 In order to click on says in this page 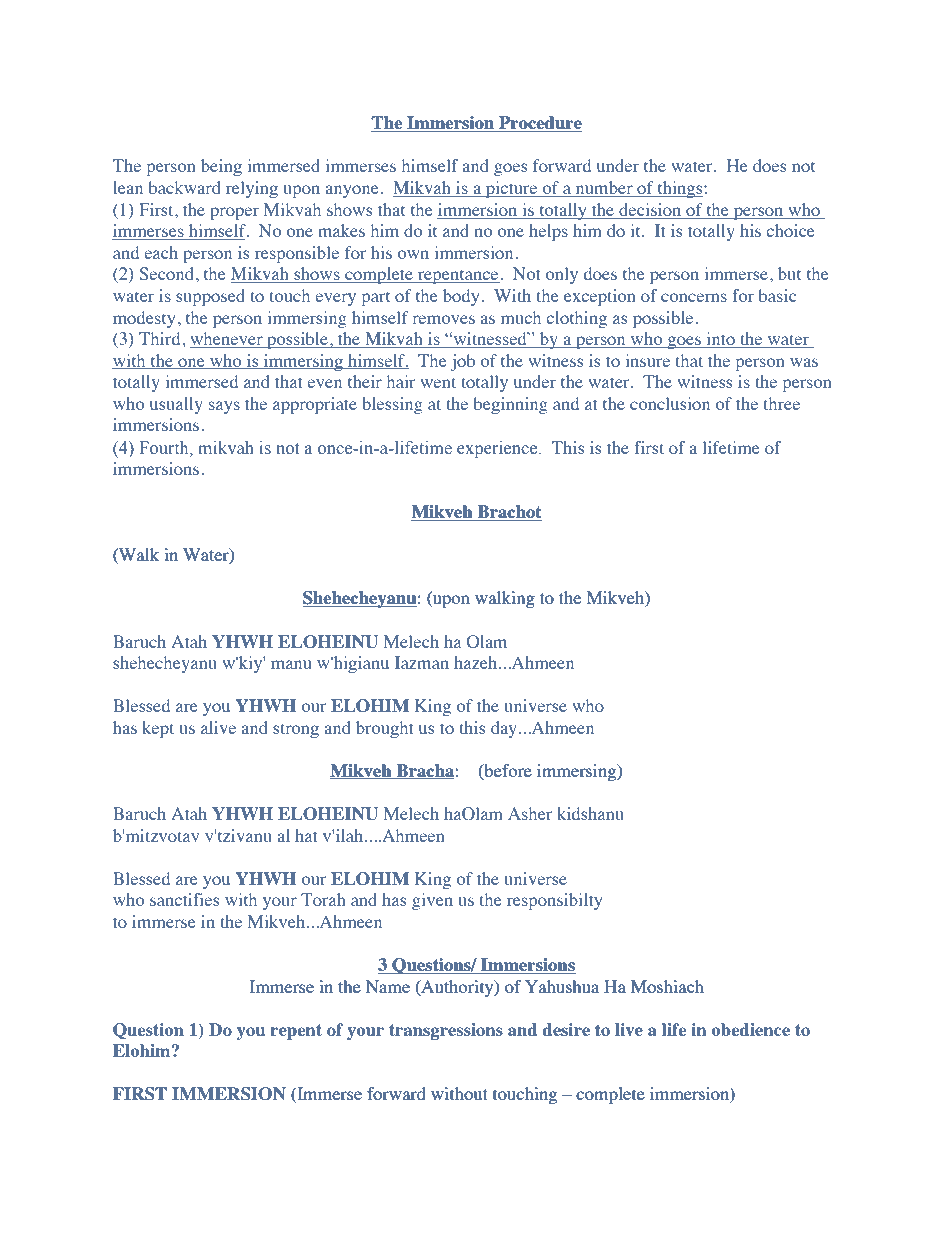, I will do `click(224, 407)`.
